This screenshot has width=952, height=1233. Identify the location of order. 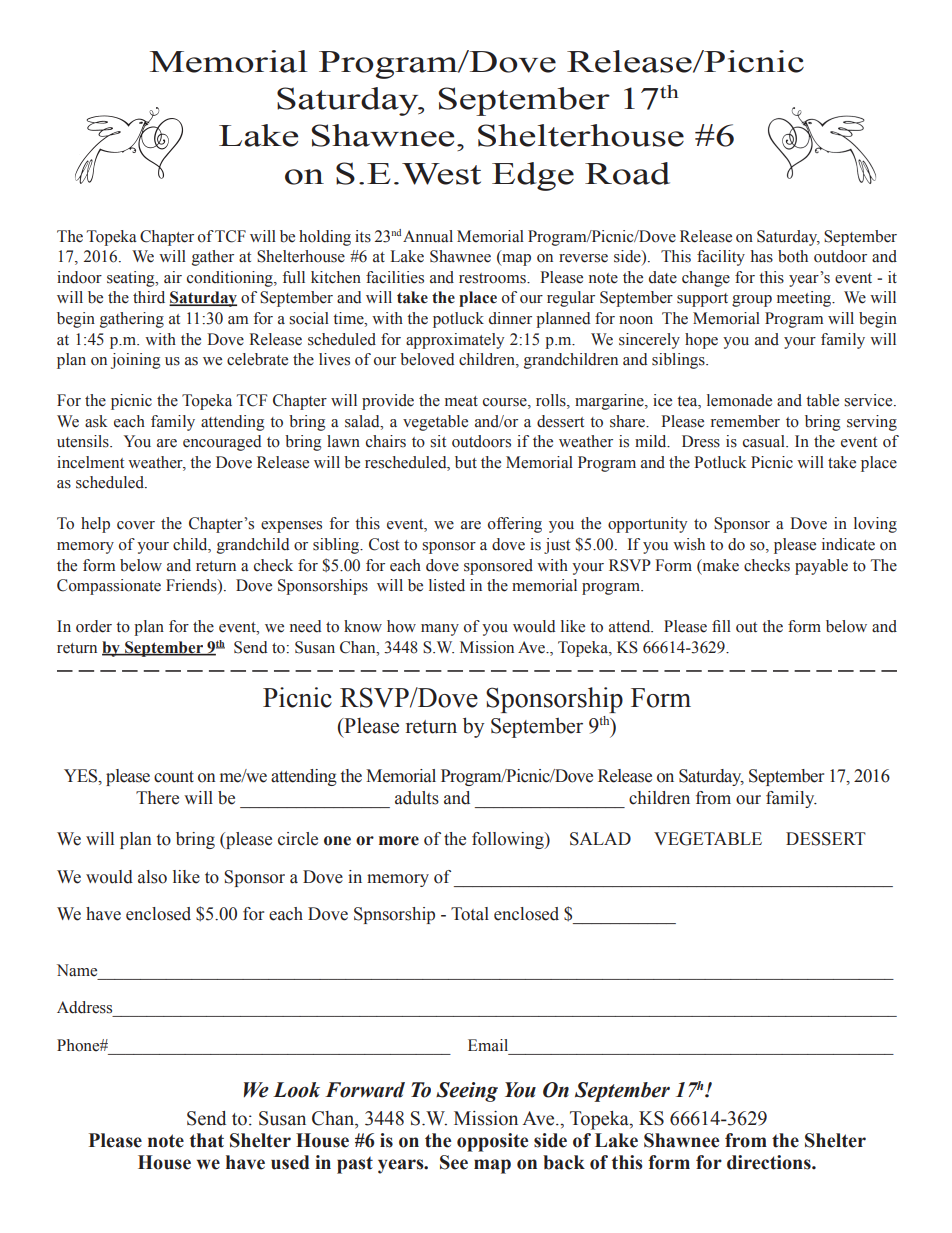
(94, 626).
